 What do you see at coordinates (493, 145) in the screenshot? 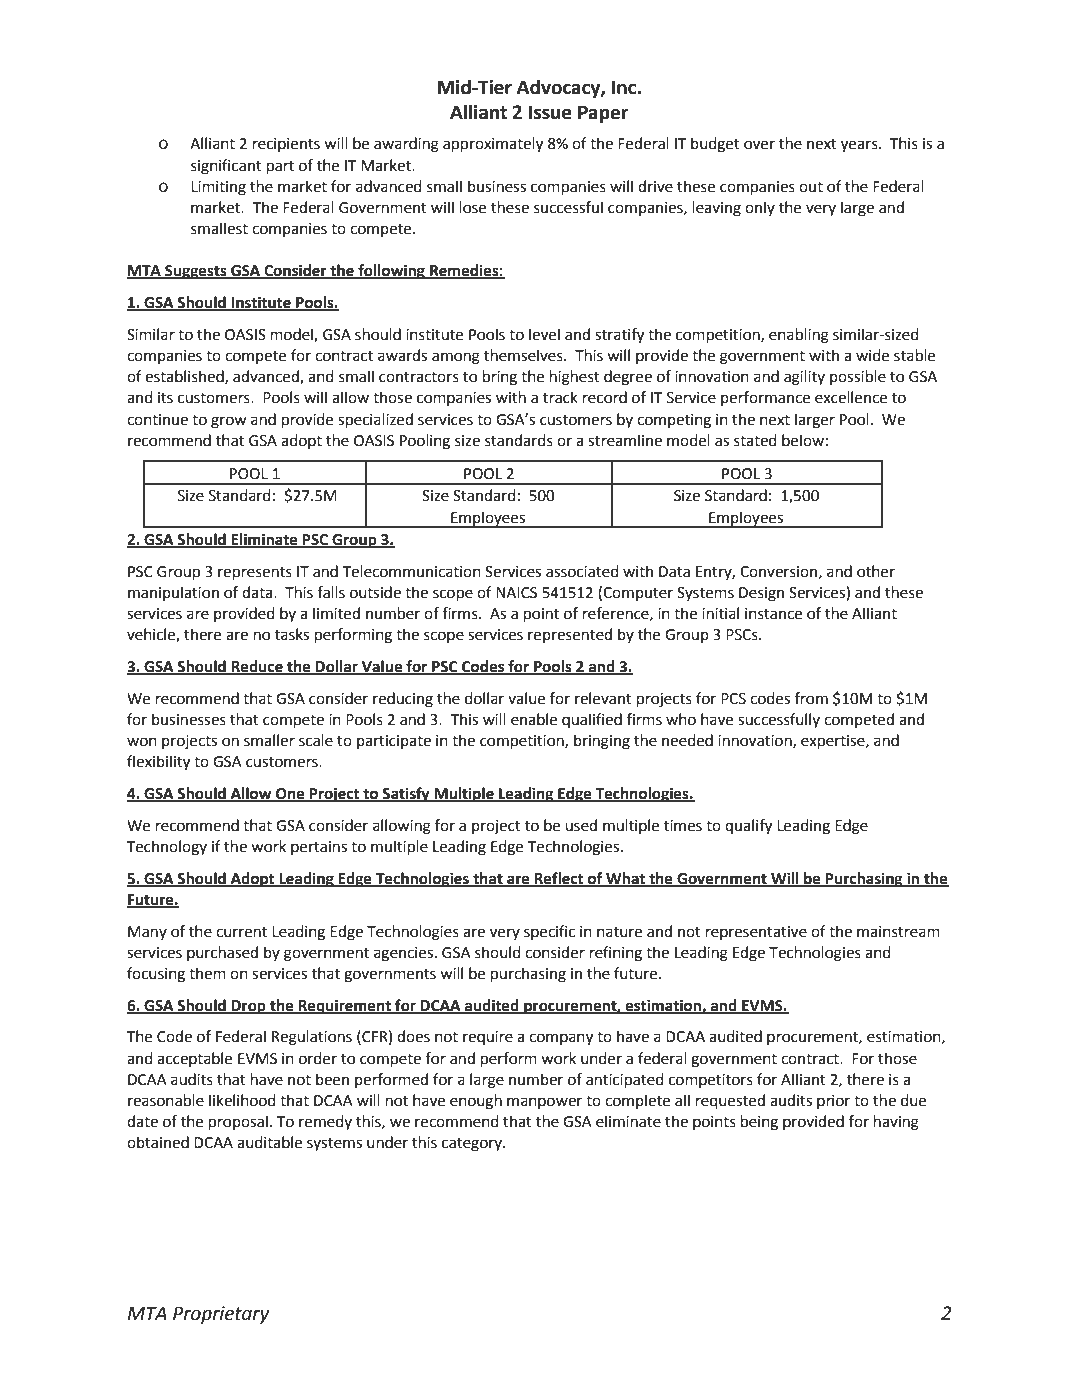
I see `approximately` at bounding box center [493, 145].
